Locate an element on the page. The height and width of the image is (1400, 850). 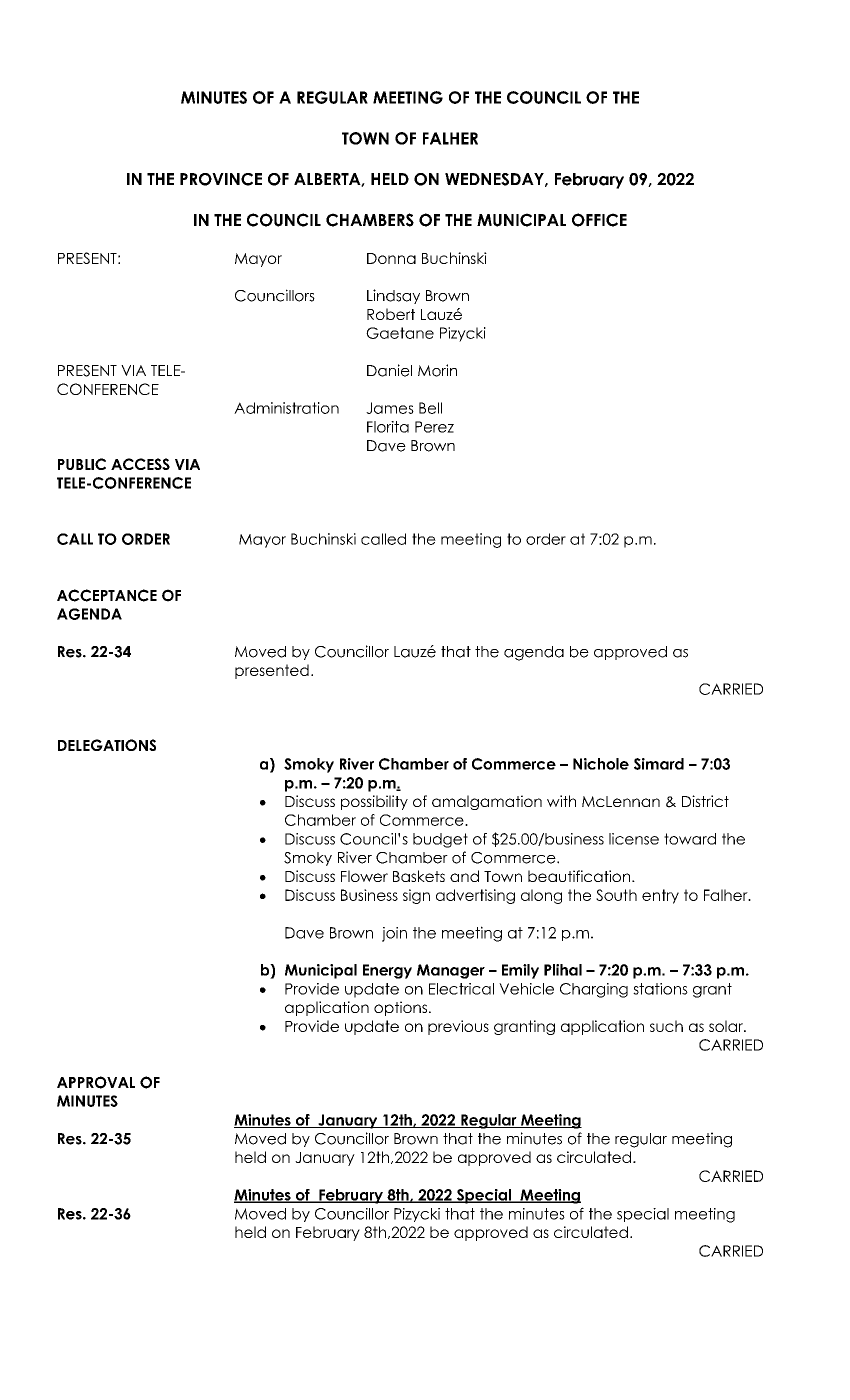
PROVINCE is located at coordinates (221, 179).
